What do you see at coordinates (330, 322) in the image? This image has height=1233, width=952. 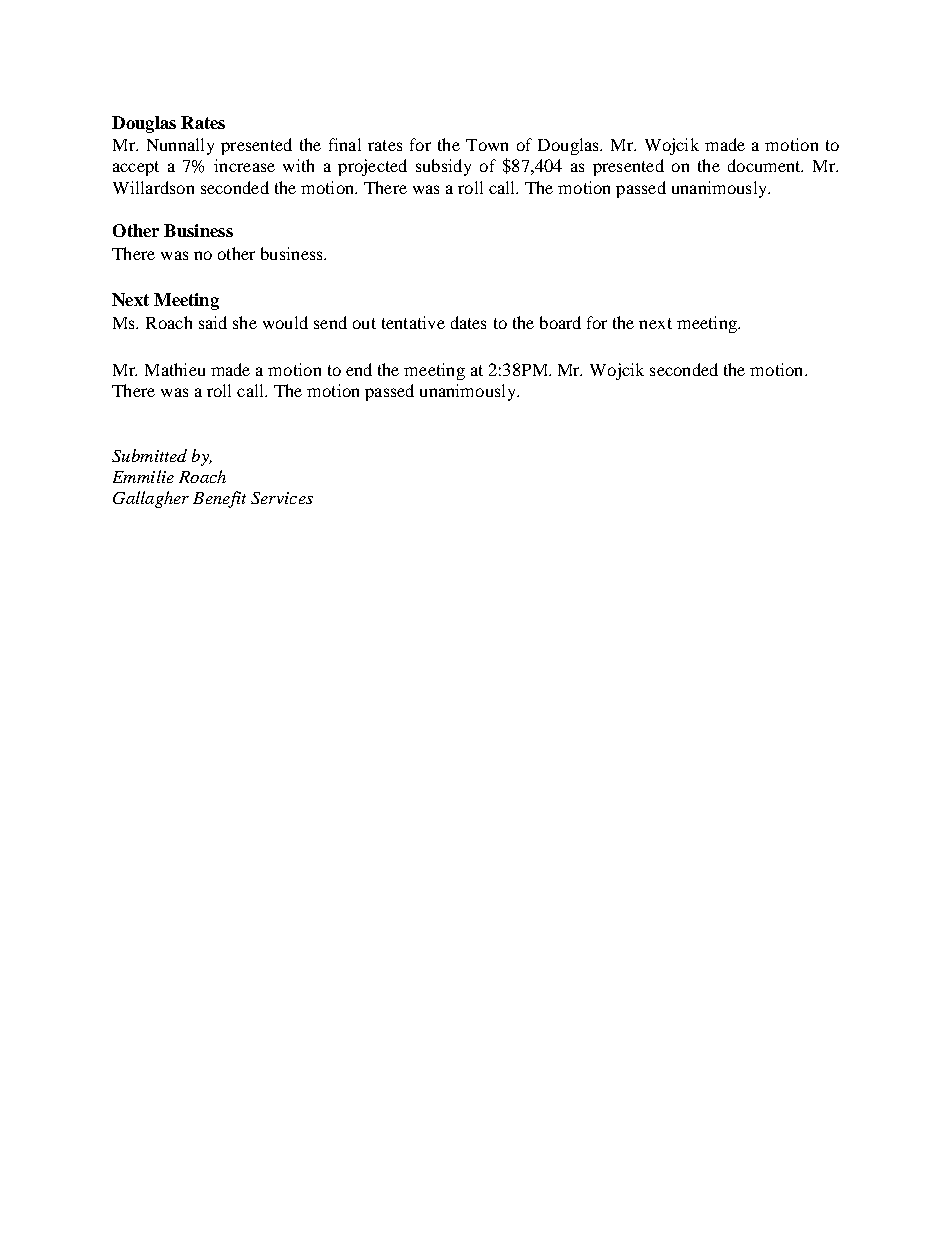 I see `send` at bounding box center [330, 322].
